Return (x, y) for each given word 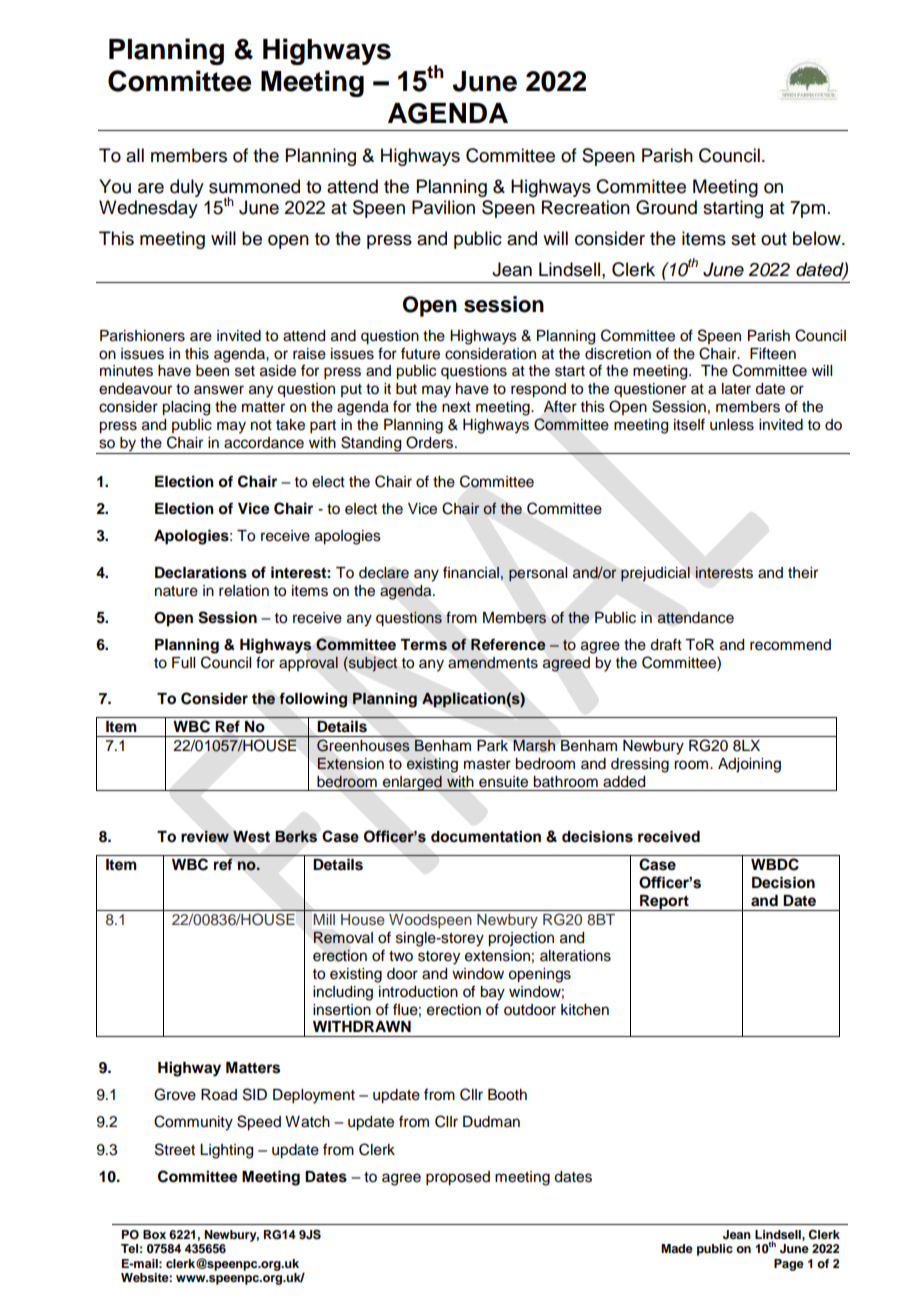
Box (154, 1234)
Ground (666, 207)
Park (492, 745)
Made (677, 1248)
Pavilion (443, 207)
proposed (458, 1178)
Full (183, 663)
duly (187, 188)
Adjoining (749, 765)
